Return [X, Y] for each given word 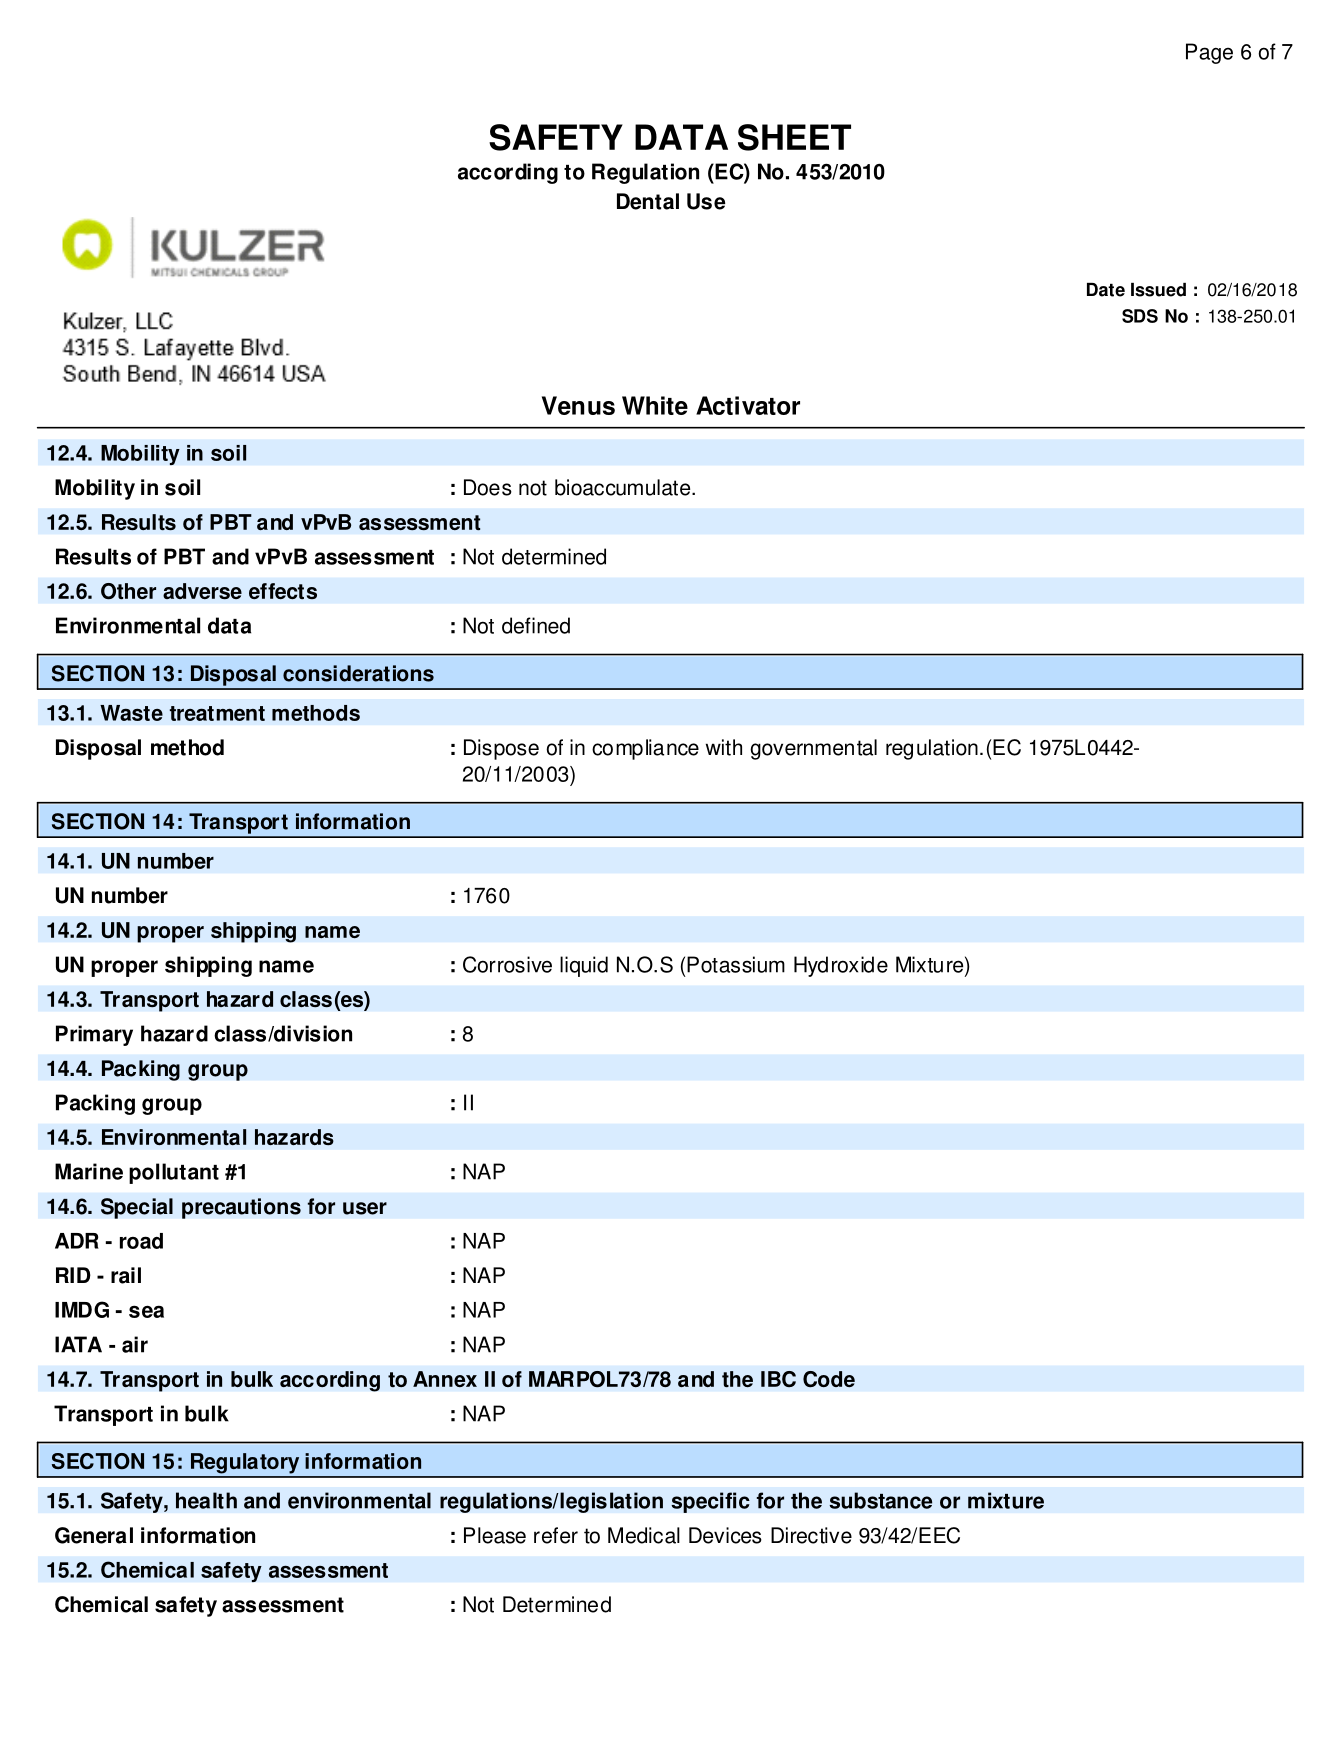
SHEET [794, 137]
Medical [644, 1535]
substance [880, 1500]
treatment [217, 713]
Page [1209, 53]
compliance [645, 749]
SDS [1140, 316]
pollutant [174, 1173]
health [206, 1500]
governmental [813, 749]
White [655, 405]
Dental [648, 201]
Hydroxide [841, 966]
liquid [584, 966]
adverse [202, 591]
